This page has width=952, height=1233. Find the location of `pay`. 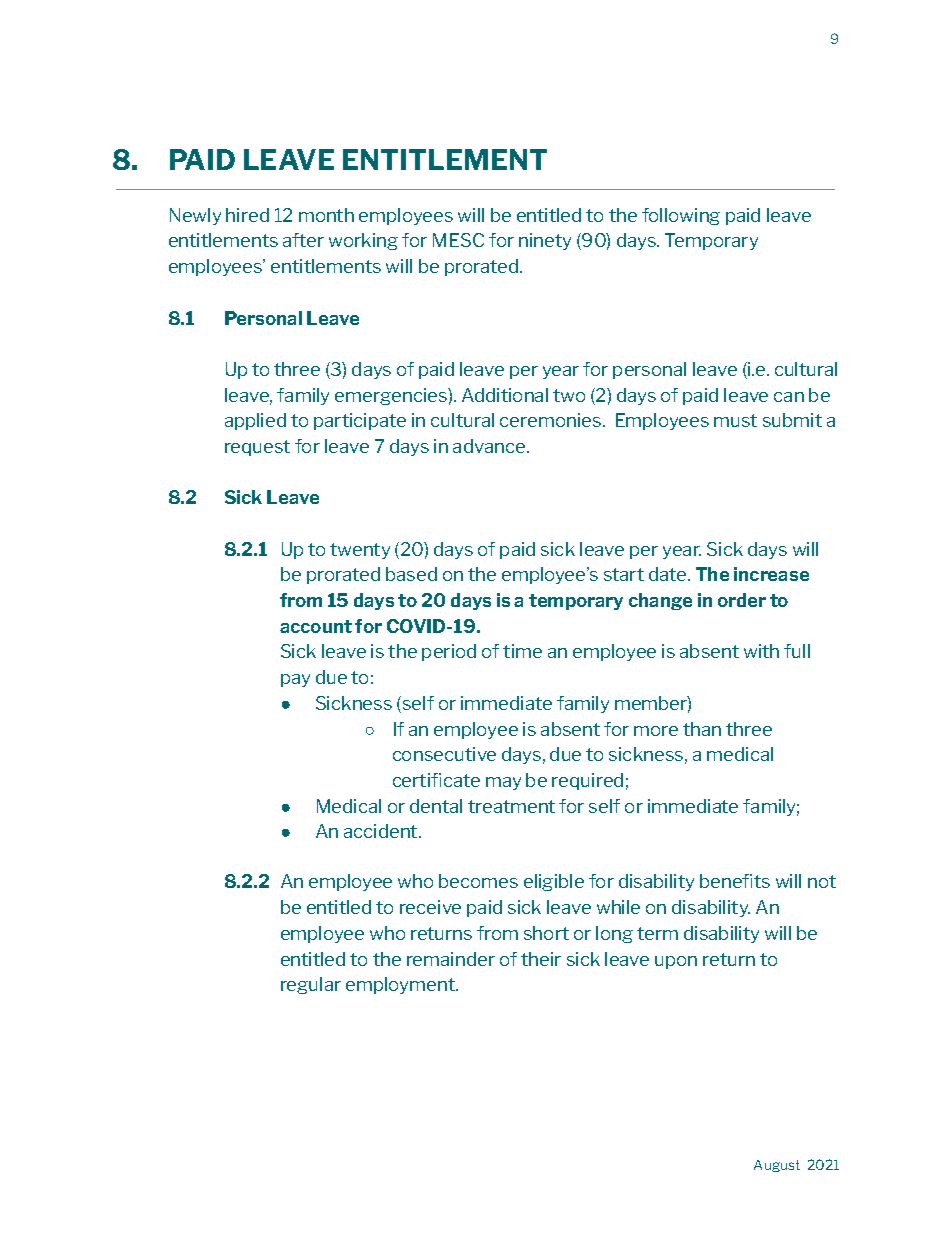

pay is located at coordinates (295, 680).
